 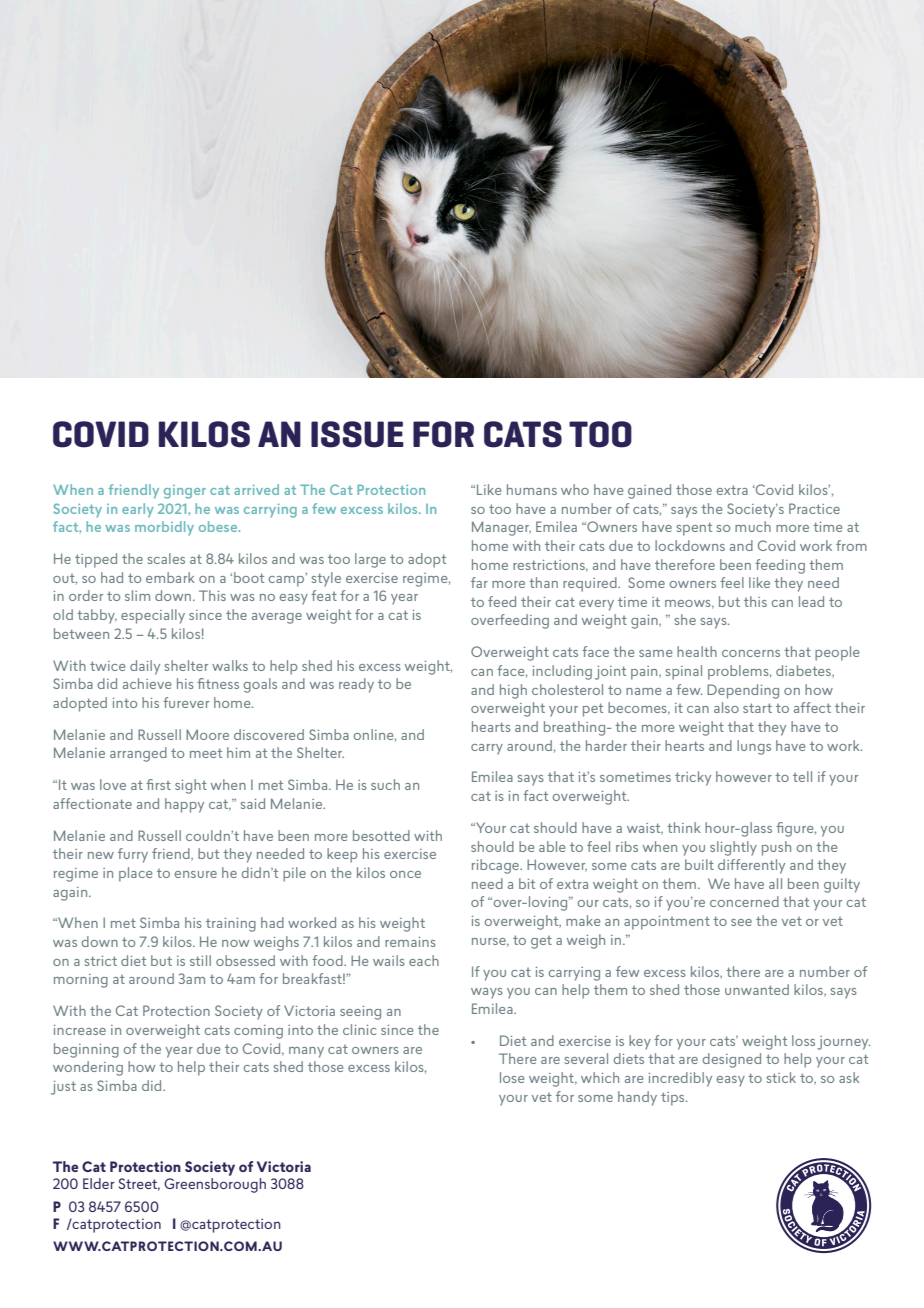 What do you see at coordinates (512, 1077) in the document?
I see `lose` at bounding box center [512, 1077].
